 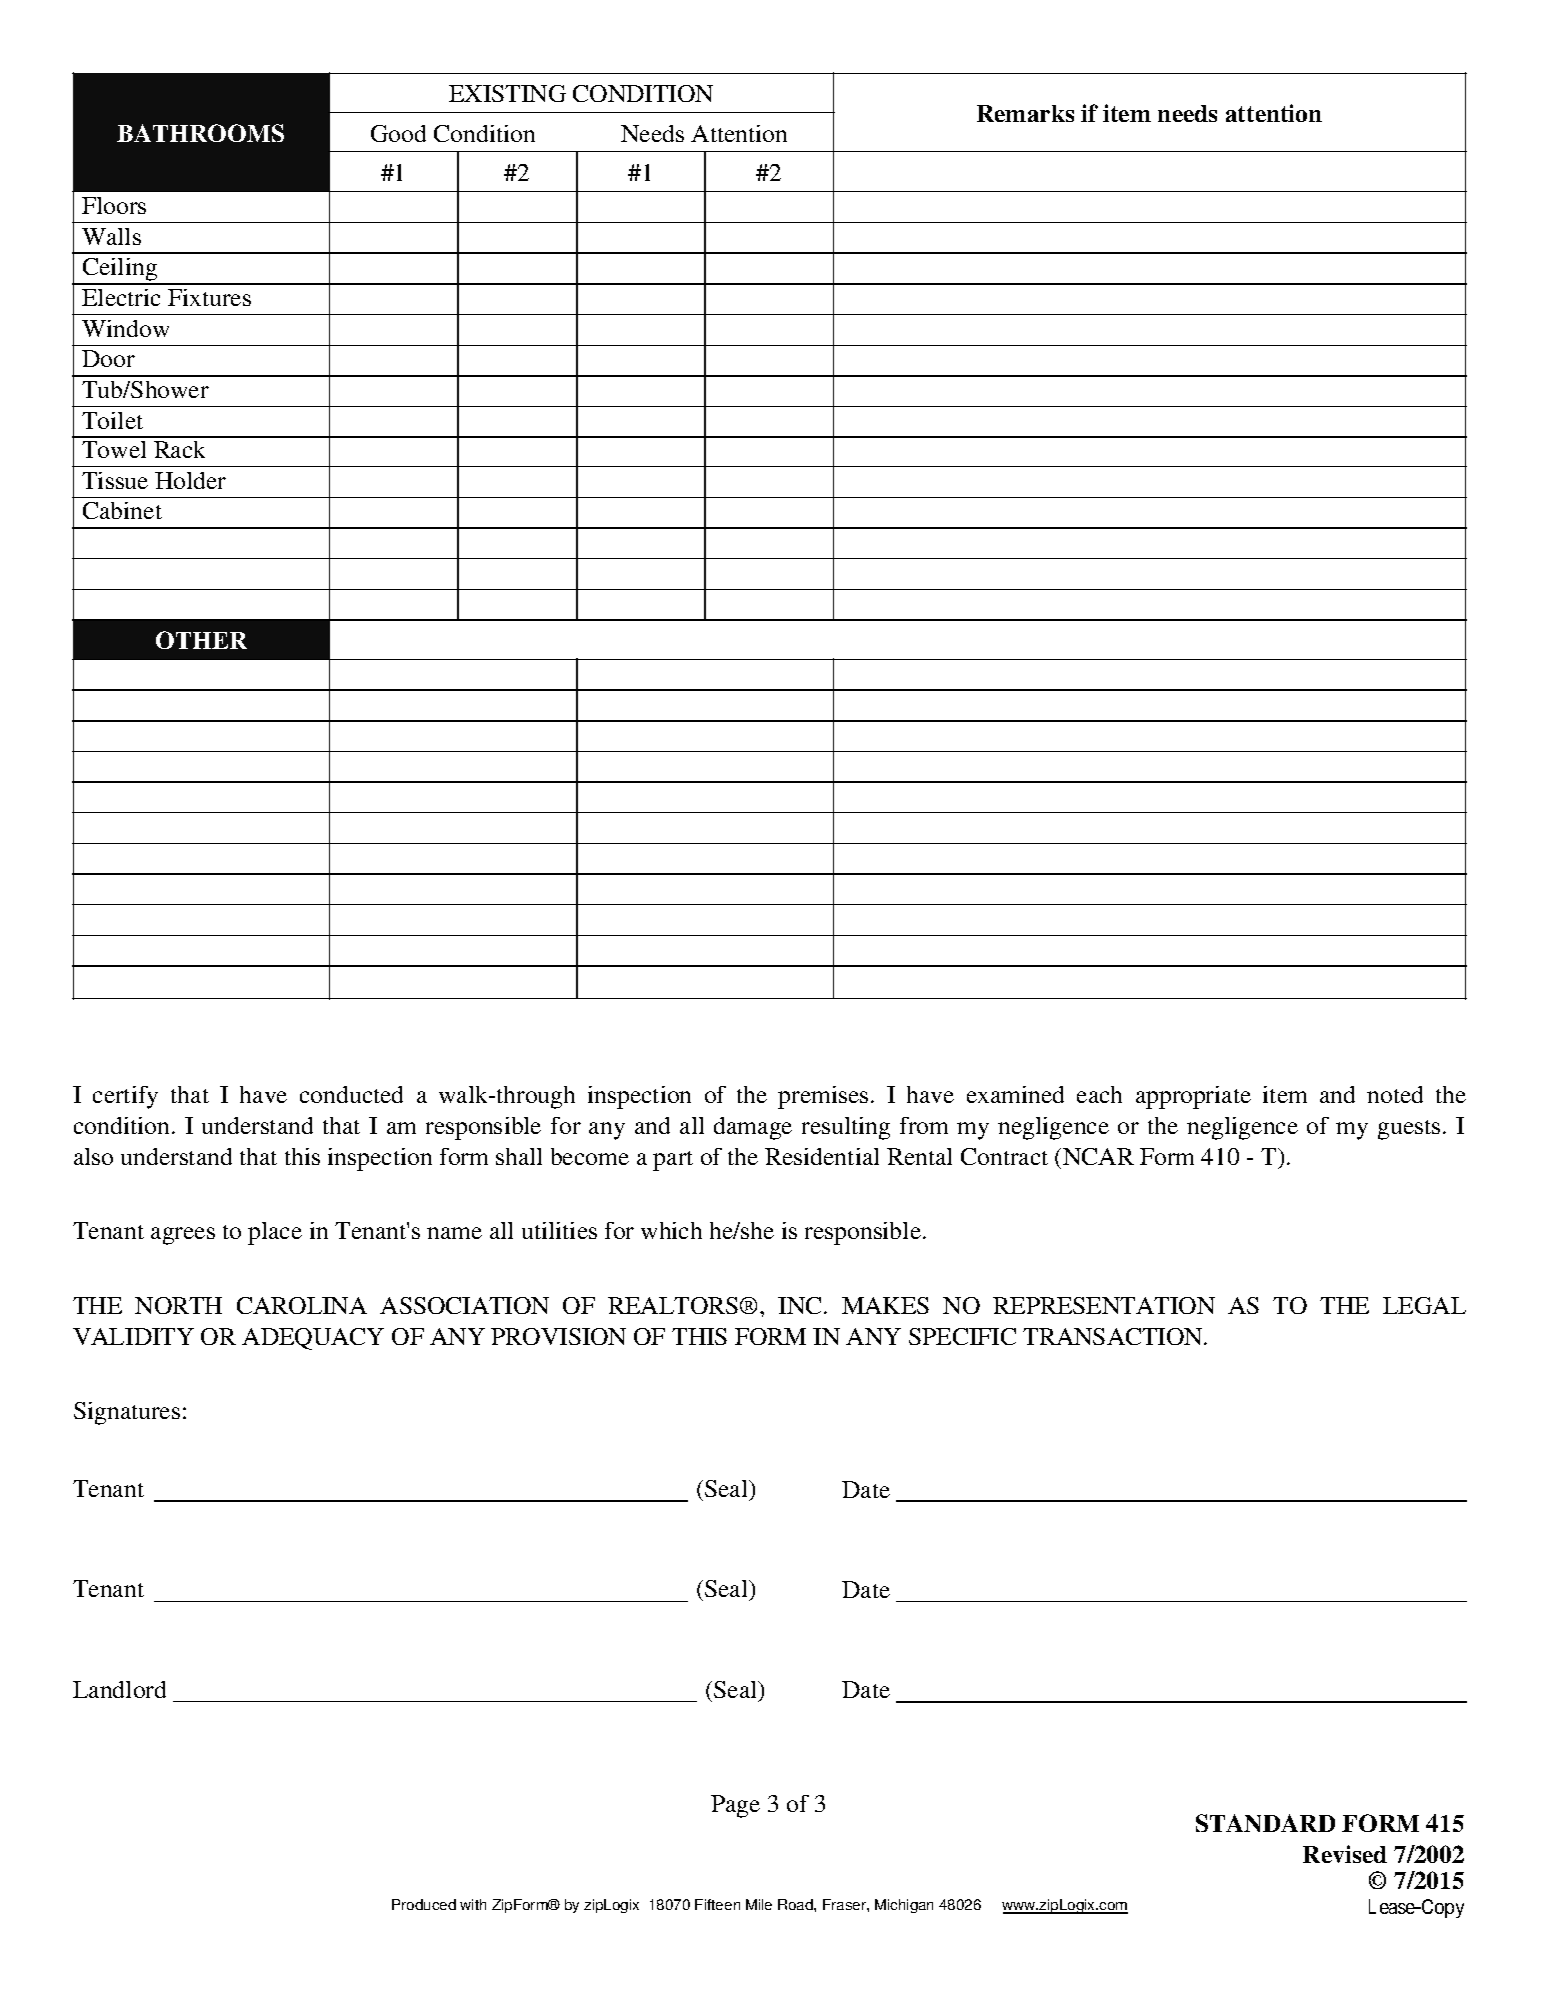 I want to click on BATHROOMS, so click(x=200, y=133).
